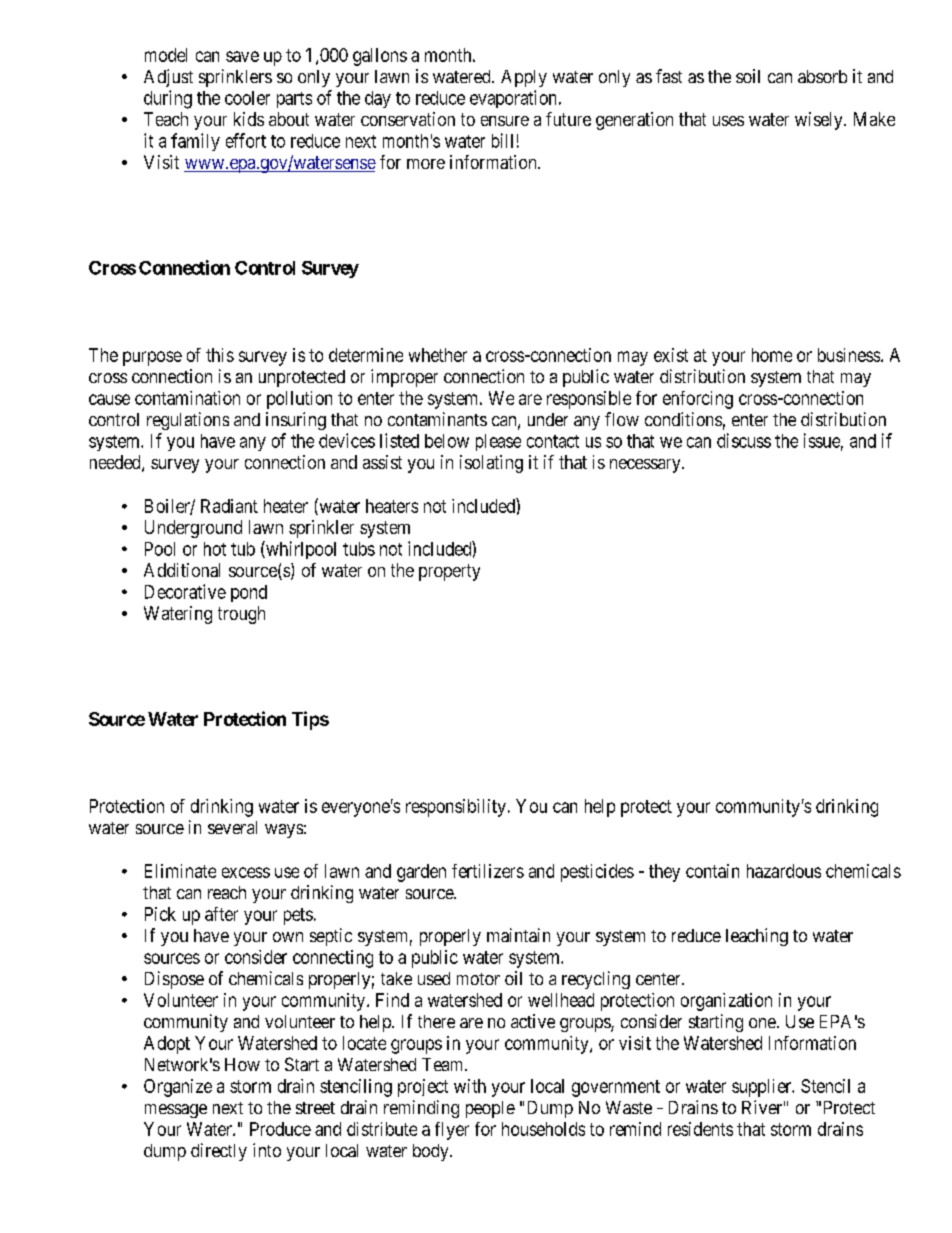 This screenshot has height=1233, width=952. What do you see at coordinates (220, 355) in the screenshot?
I see `this` at bounding box center [220, 355].
